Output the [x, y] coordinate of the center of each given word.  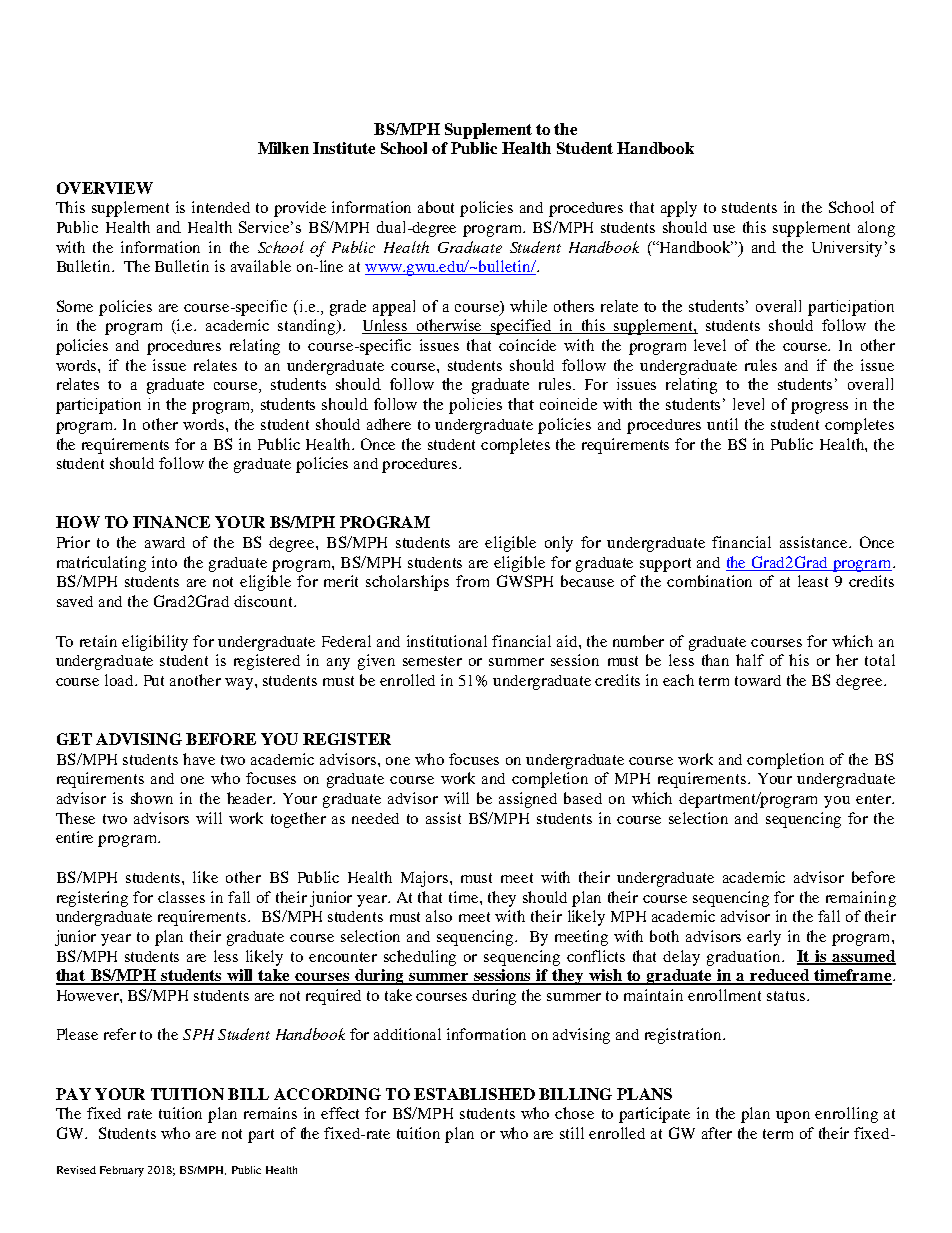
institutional [447, 641]
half [750, 660]
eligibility [155, 643]
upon [793, 1117]
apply [679, 209]
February [122, 1171]
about [436, 207]
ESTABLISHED [474, 1094]
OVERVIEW [105, 188]
